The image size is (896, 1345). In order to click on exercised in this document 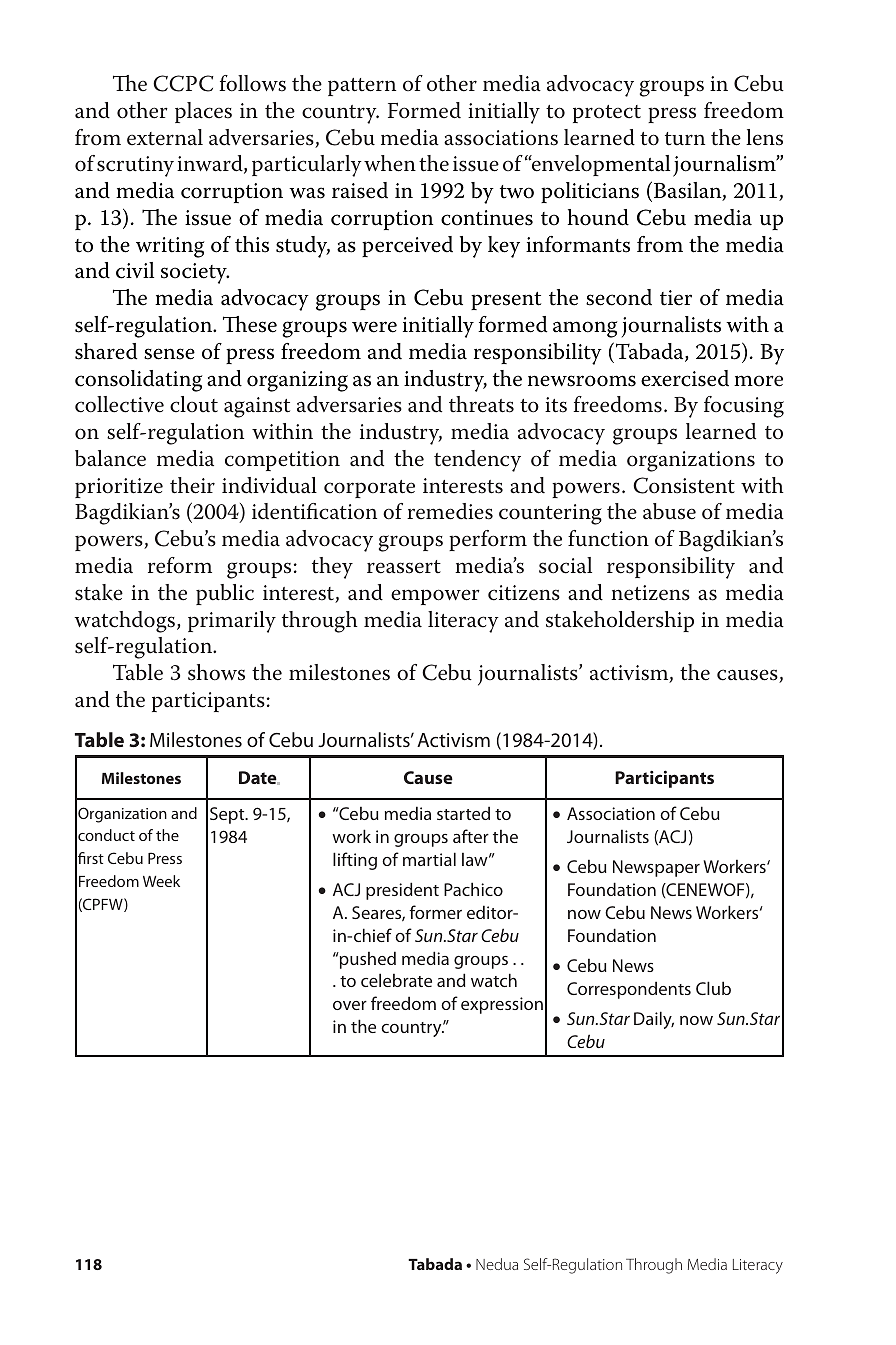, I will do `click(685, 378)`.
